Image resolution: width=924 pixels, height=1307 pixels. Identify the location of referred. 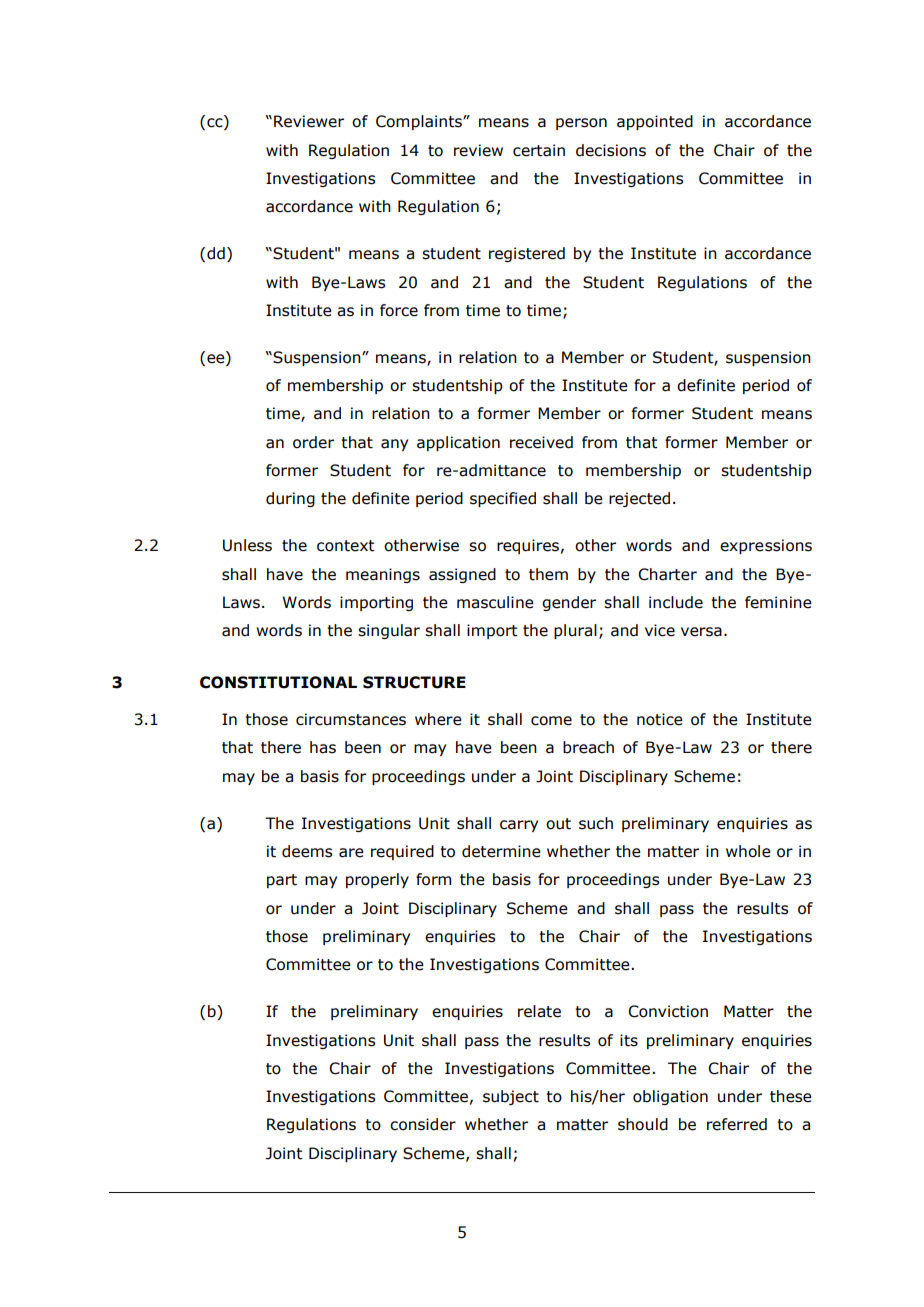
(737, 1124).
